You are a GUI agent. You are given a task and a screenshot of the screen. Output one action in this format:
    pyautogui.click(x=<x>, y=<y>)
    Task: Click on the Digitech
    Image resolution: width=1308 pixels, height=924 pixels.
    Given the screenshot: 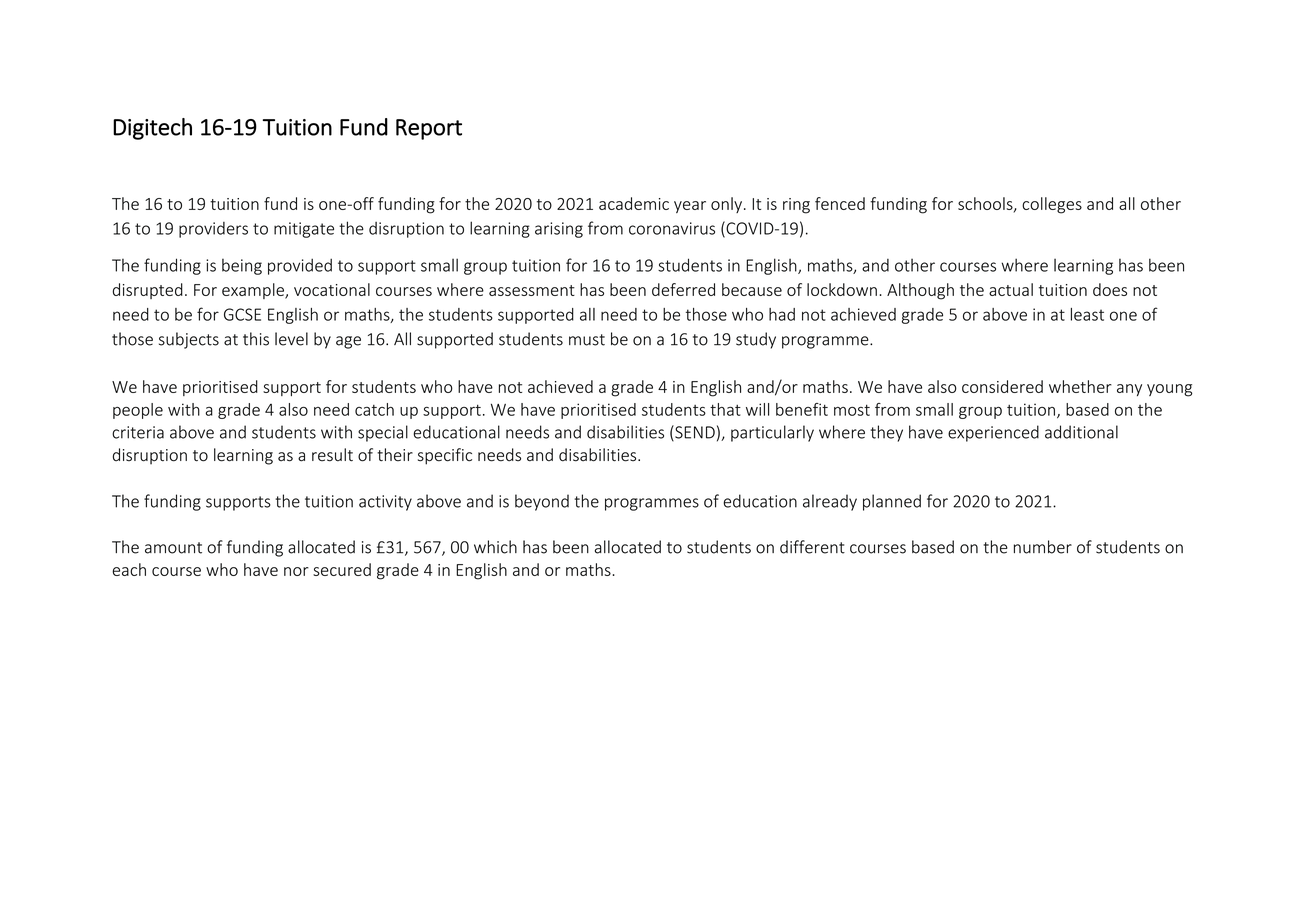 What is the action you would take?
    pyautogui.click(x=152, y=129)
